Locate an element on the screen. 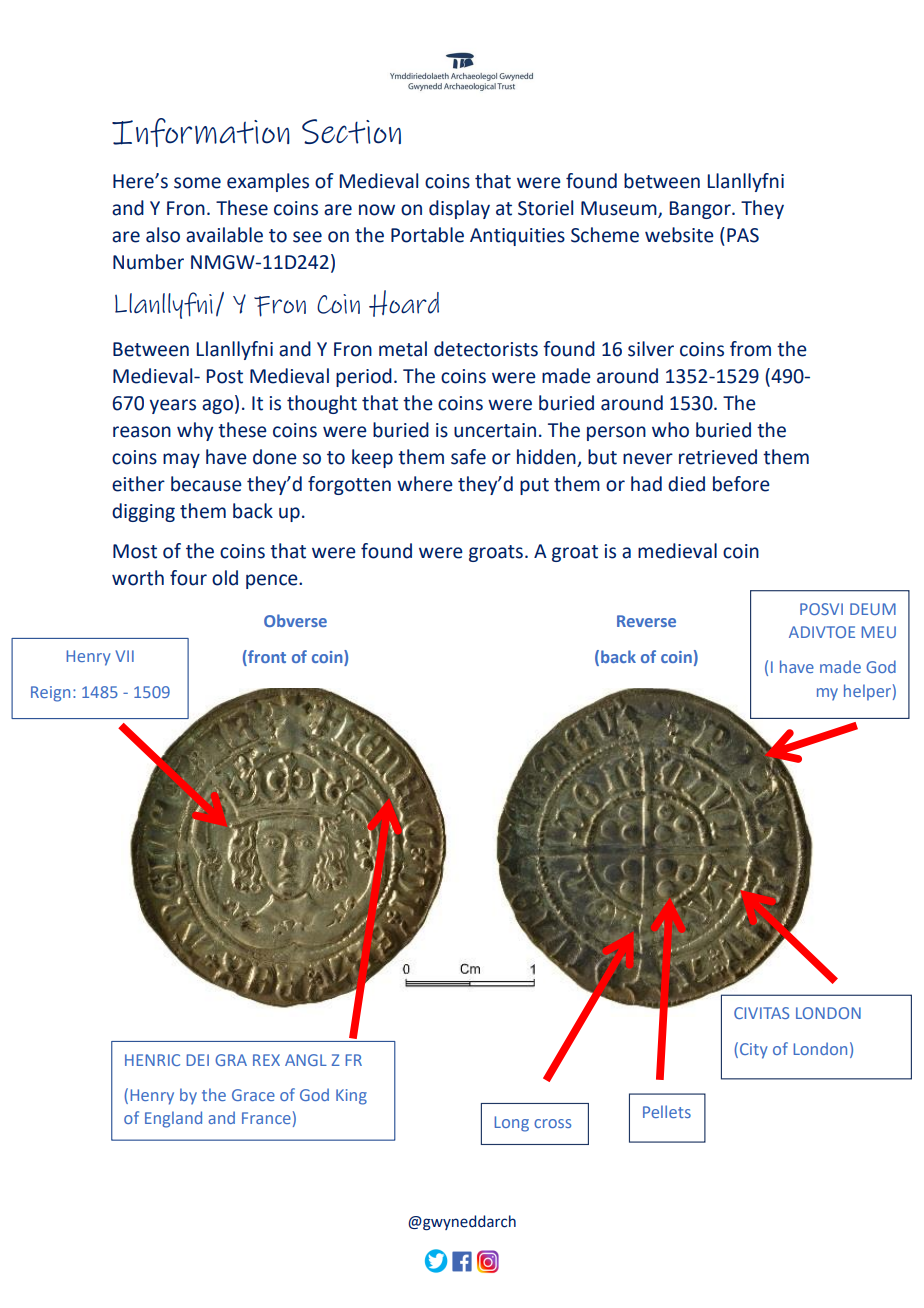  Reign is located at coordinates (50, 694).
